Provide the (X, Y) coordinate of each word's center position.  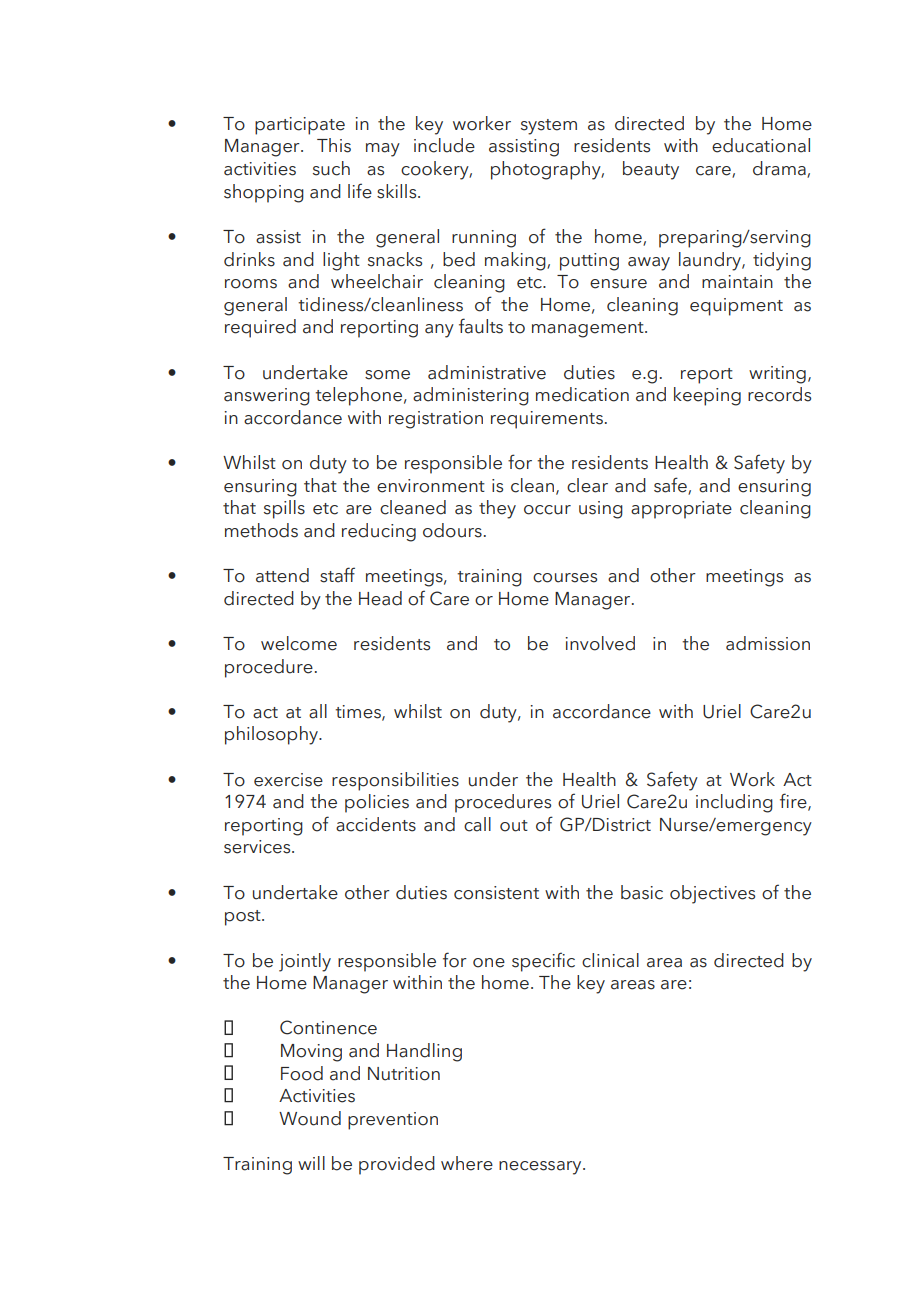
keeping (707, 396)
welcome (299, 643)
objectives (712, 894)
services (258, 847)
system (549, 127)
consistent (496, 893)
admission (768, 643)
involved (600, 643)
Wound (310, 1118)
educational (761, 145)
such (331, 168)
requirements (547, 420)
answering (267, 397)
